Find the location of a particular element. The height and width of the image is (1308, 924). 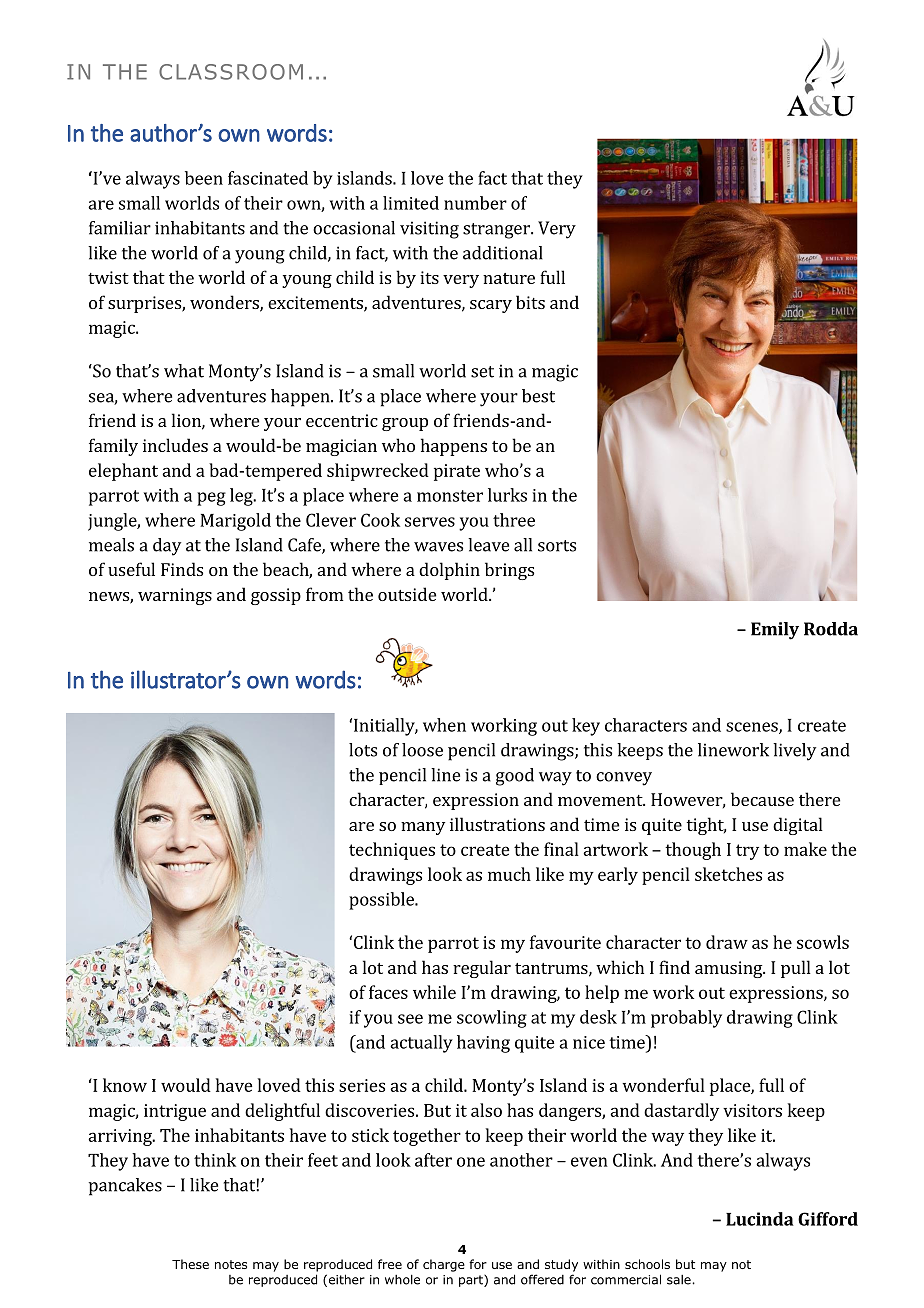

bits is located at coordinates (530, 302).
